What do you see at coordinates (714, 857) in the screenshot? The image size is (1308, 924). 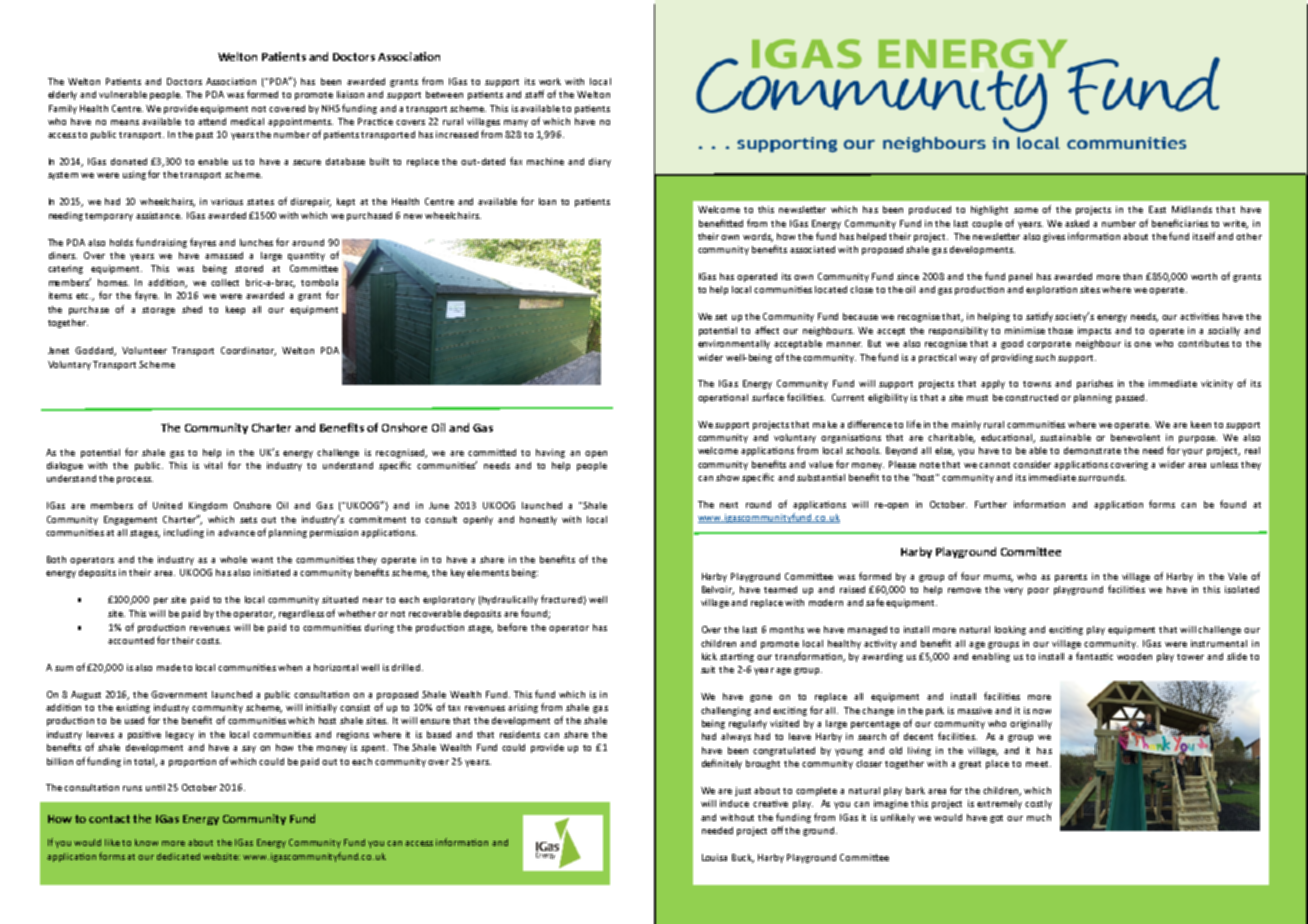 I see `Louisa` at bounding box center [714, 857].
